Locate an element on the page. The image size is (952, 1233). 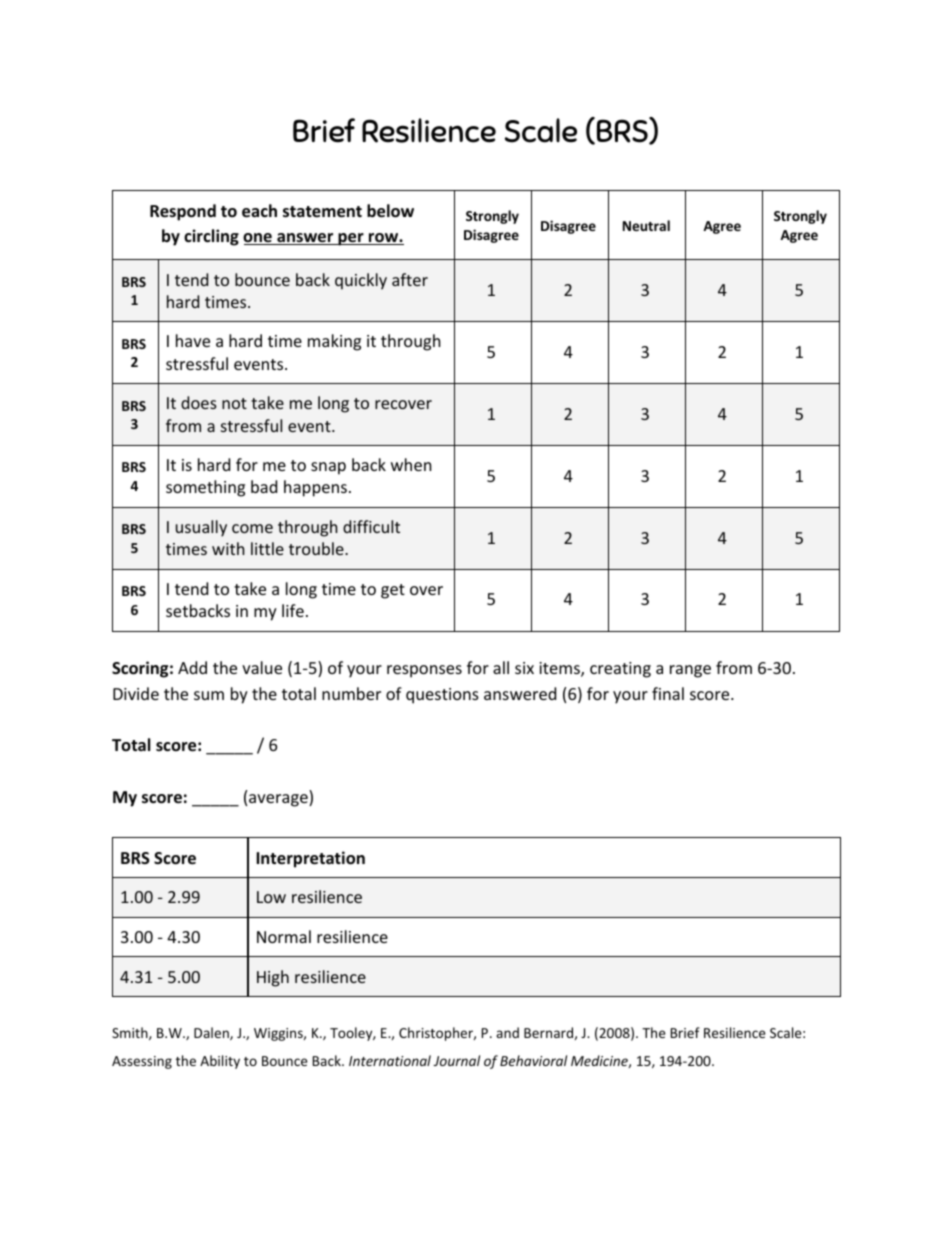
Behavioral is located at coordinates (533, 1060).
